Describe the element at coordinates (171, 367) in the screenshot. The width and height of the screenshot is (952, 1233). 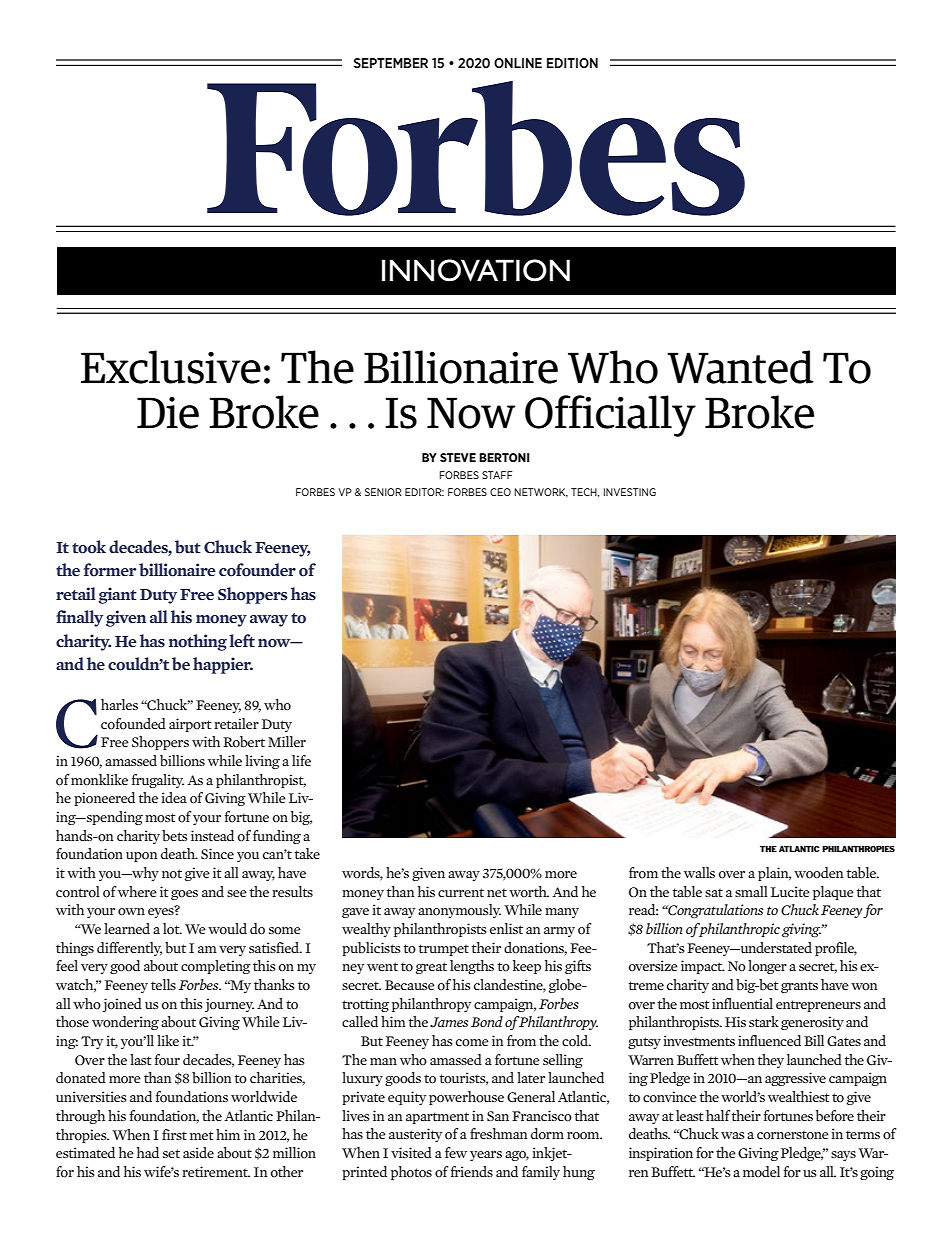
I see `Exclusive` at that location.
